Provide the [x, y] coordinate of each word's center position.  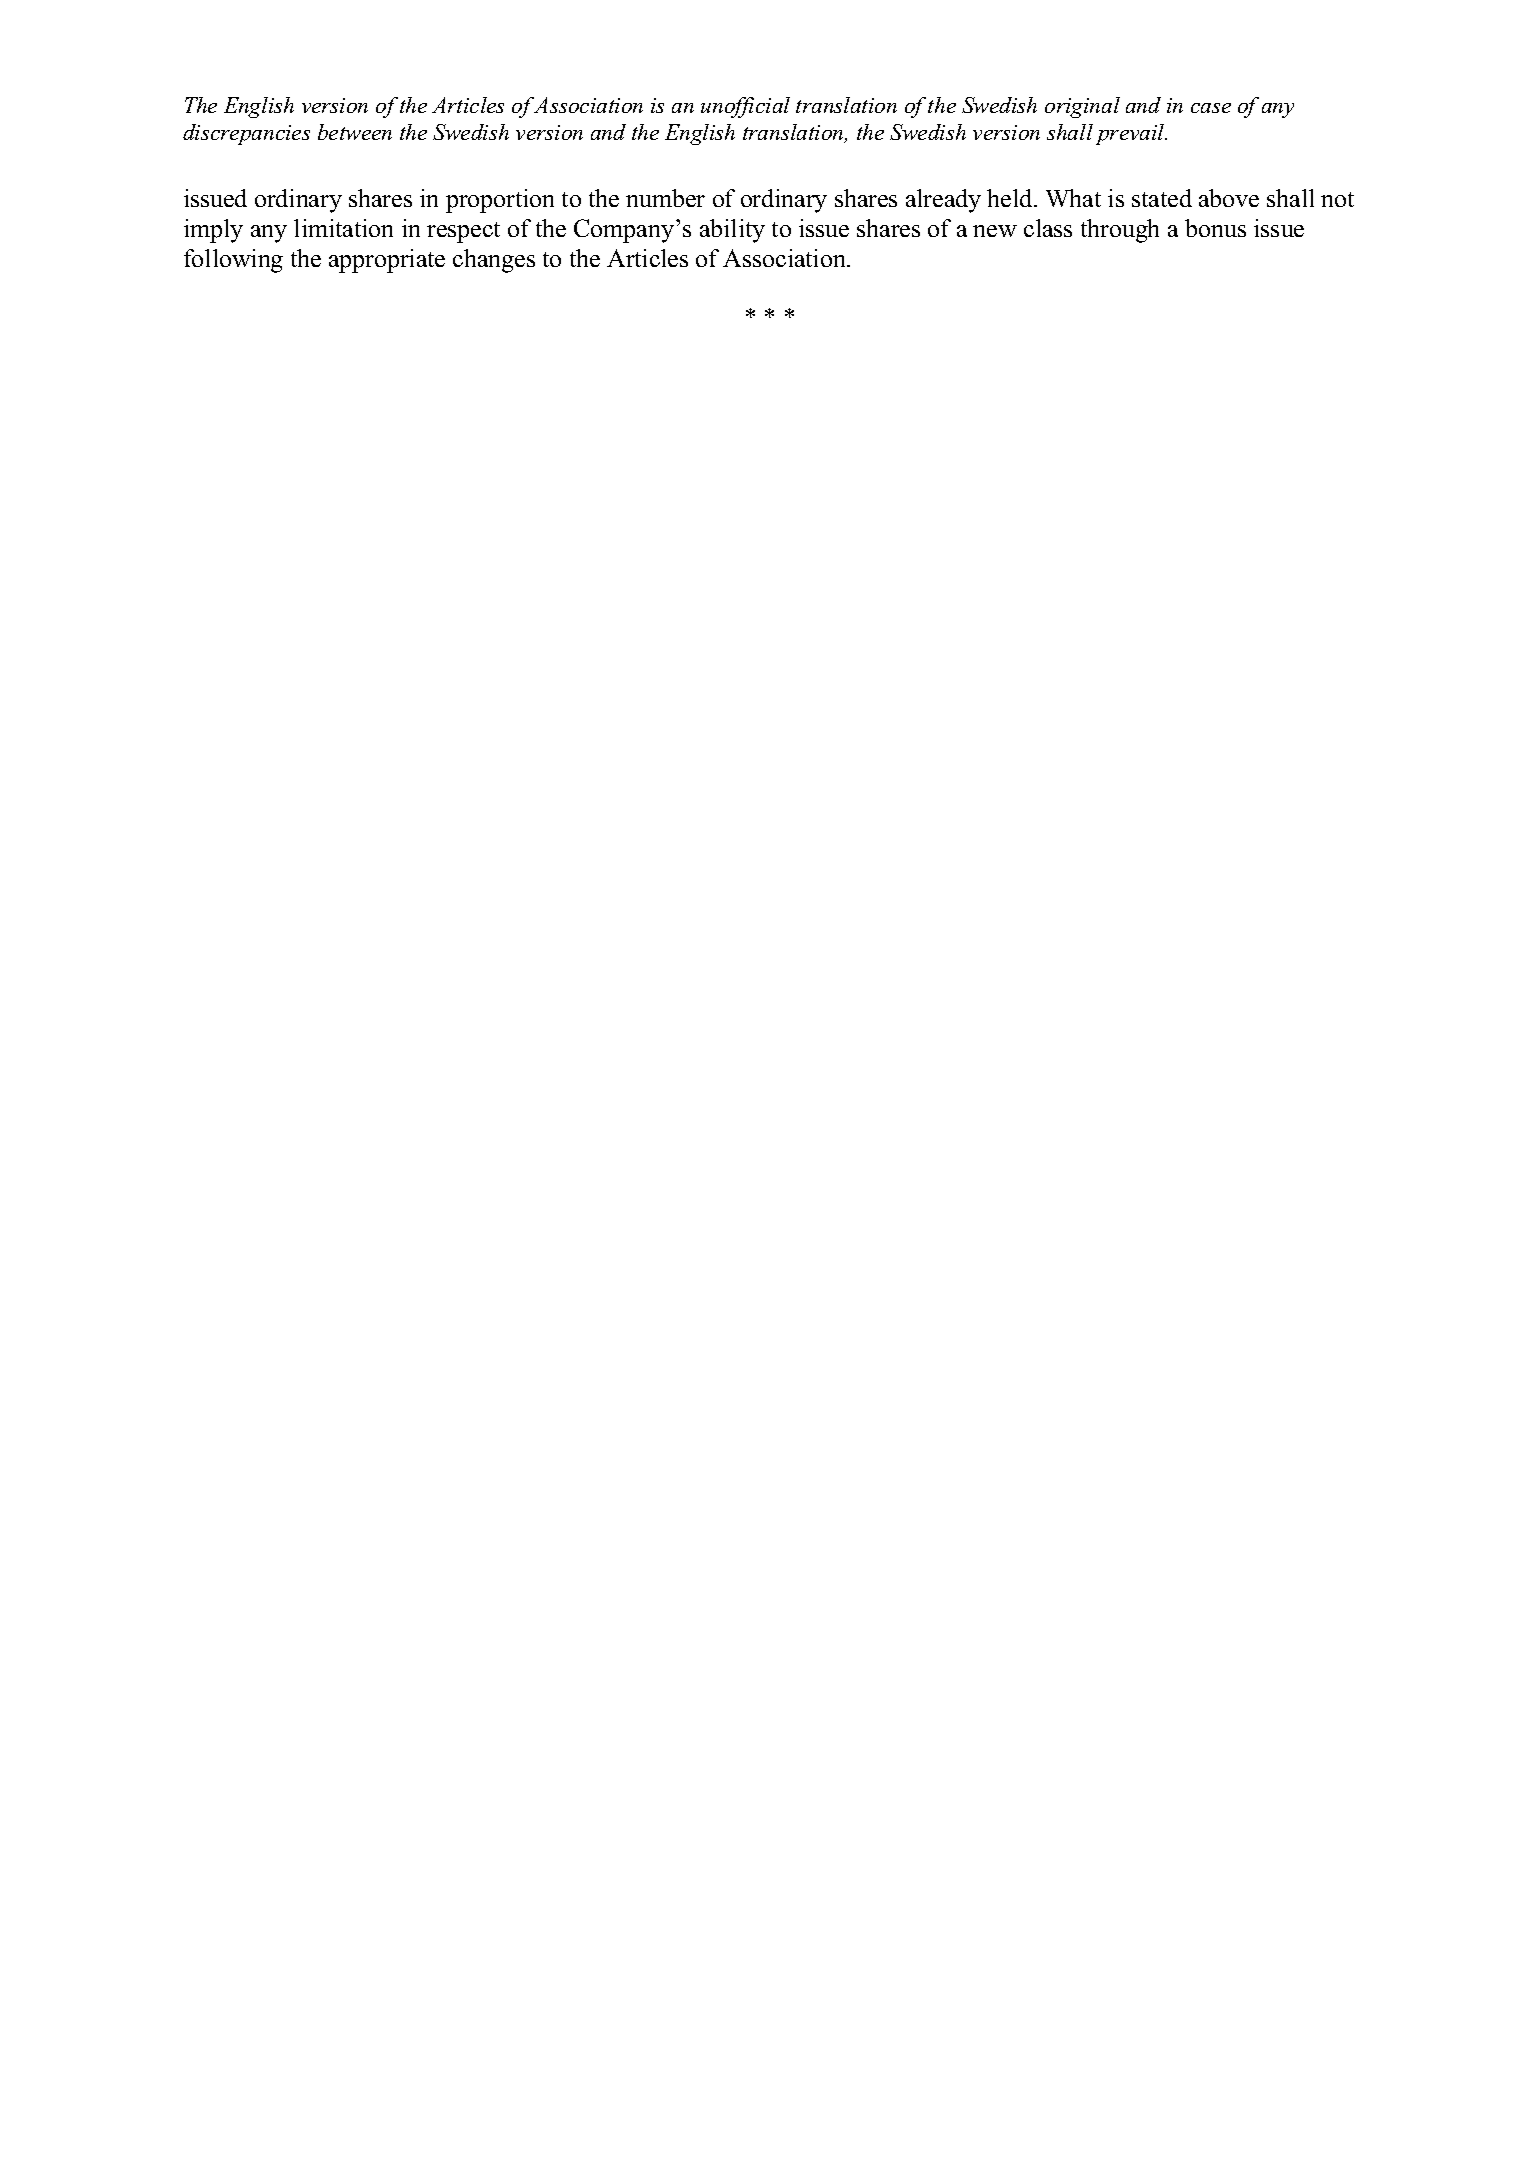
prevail [1131, 134]
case [1211, 108]
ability [732, 231]
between [355, 132]
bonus [1215, 228]
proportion [500, 201]
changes [494, 261]
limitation [343, 228]
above [1229, 198]
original [1082, 107]
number [665, 198]
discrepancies [246, 134]
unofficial [745, 107]
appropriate [387, 261]
